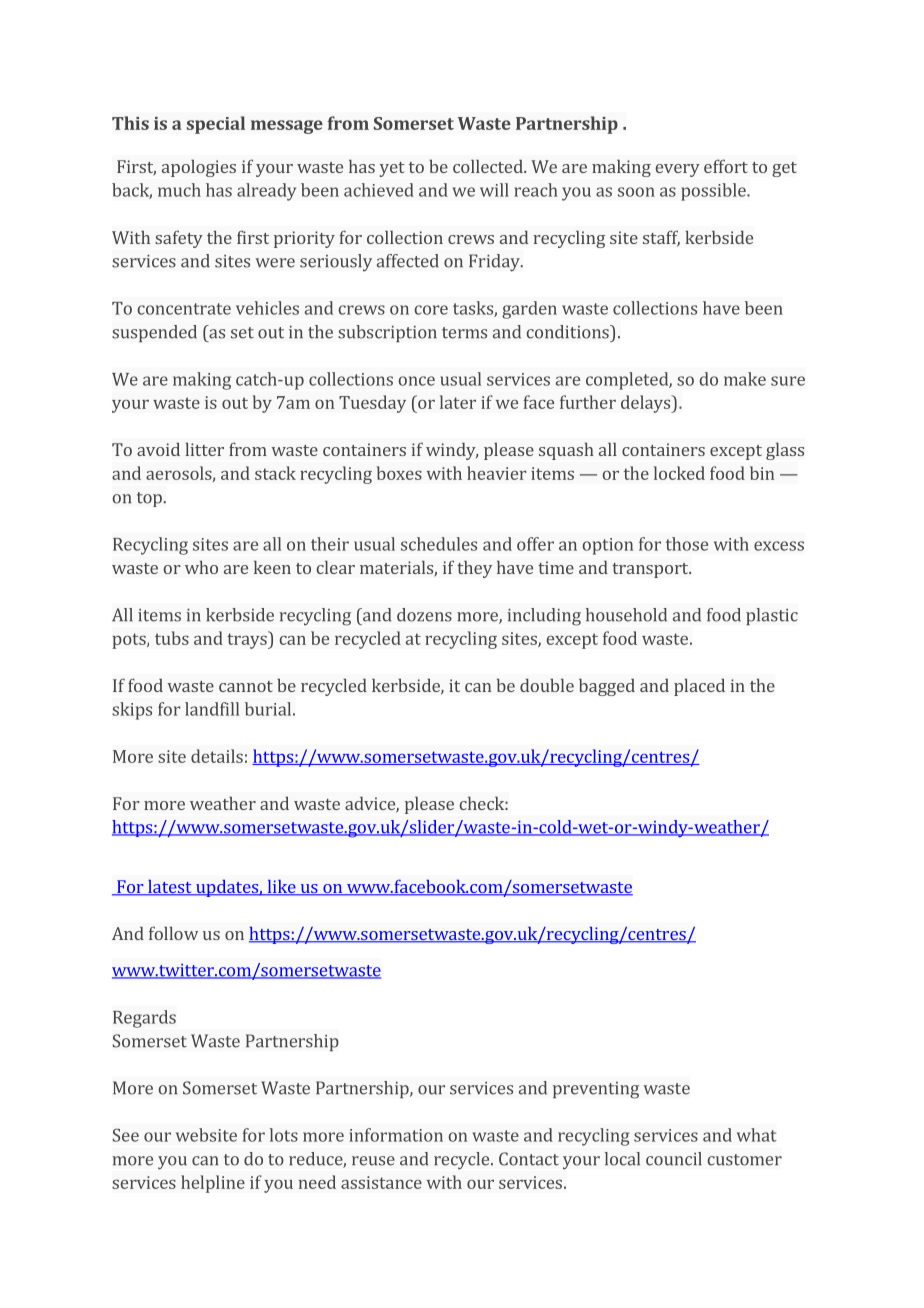 This document has width=924, height=1308. I want to click on apologies, so click(199, 168).
